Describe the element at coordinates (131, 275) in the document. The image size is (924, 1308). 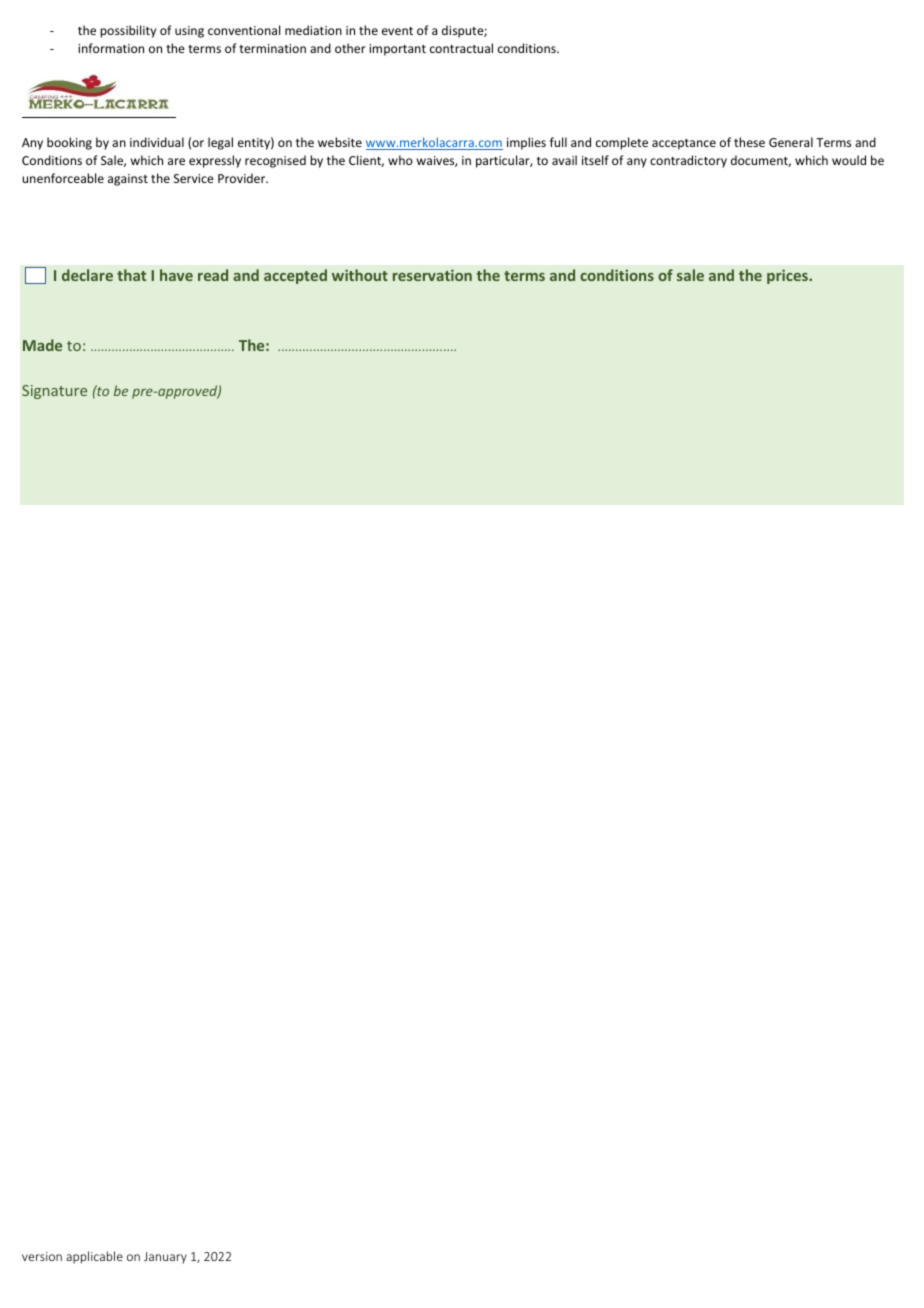
I see `that` at that location.
